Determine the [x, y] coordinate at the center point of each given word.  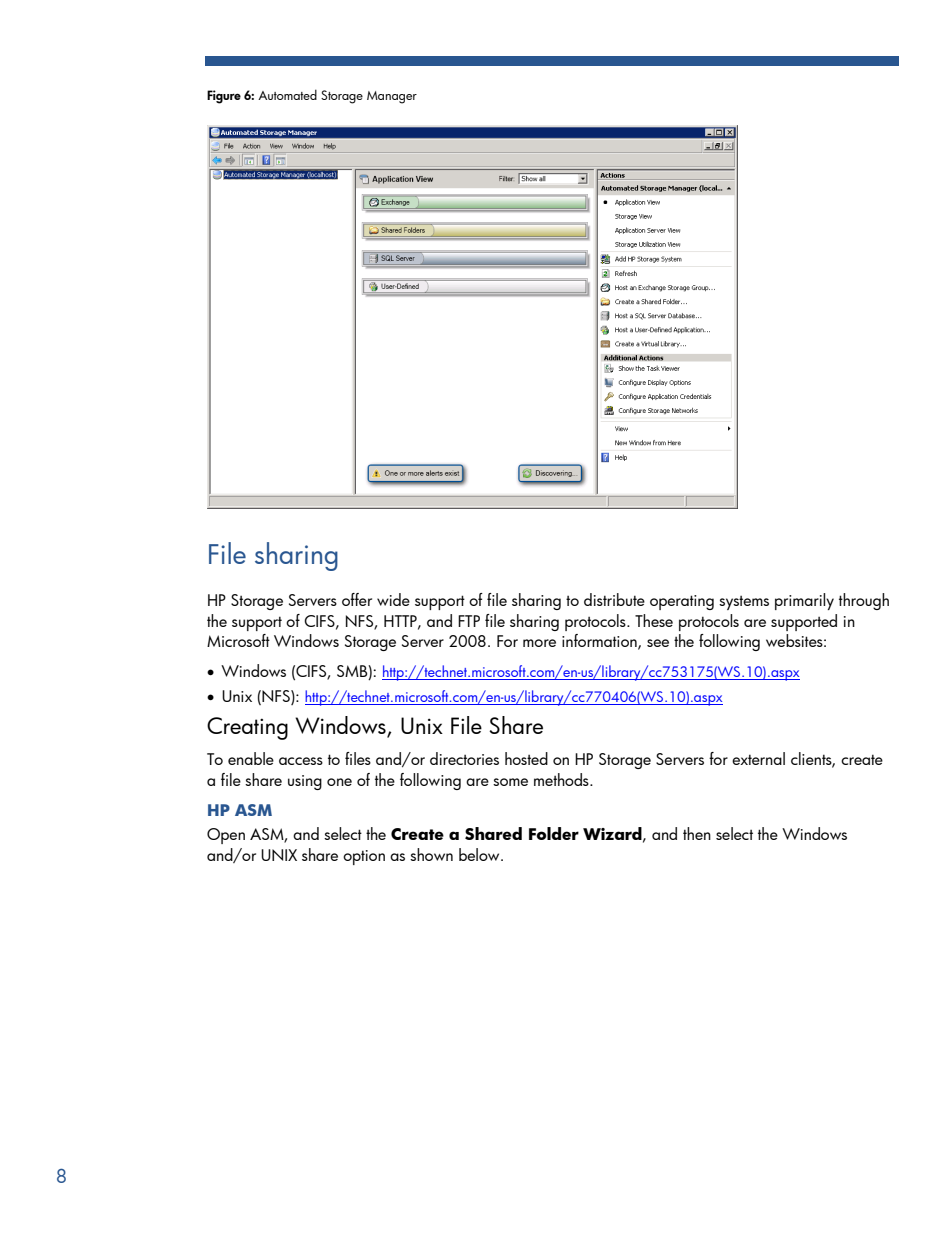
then [697, 833]
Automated [287, 94]
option [364, 857]
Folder [554, 833]
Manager [392, 97]
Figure [224, 97]
